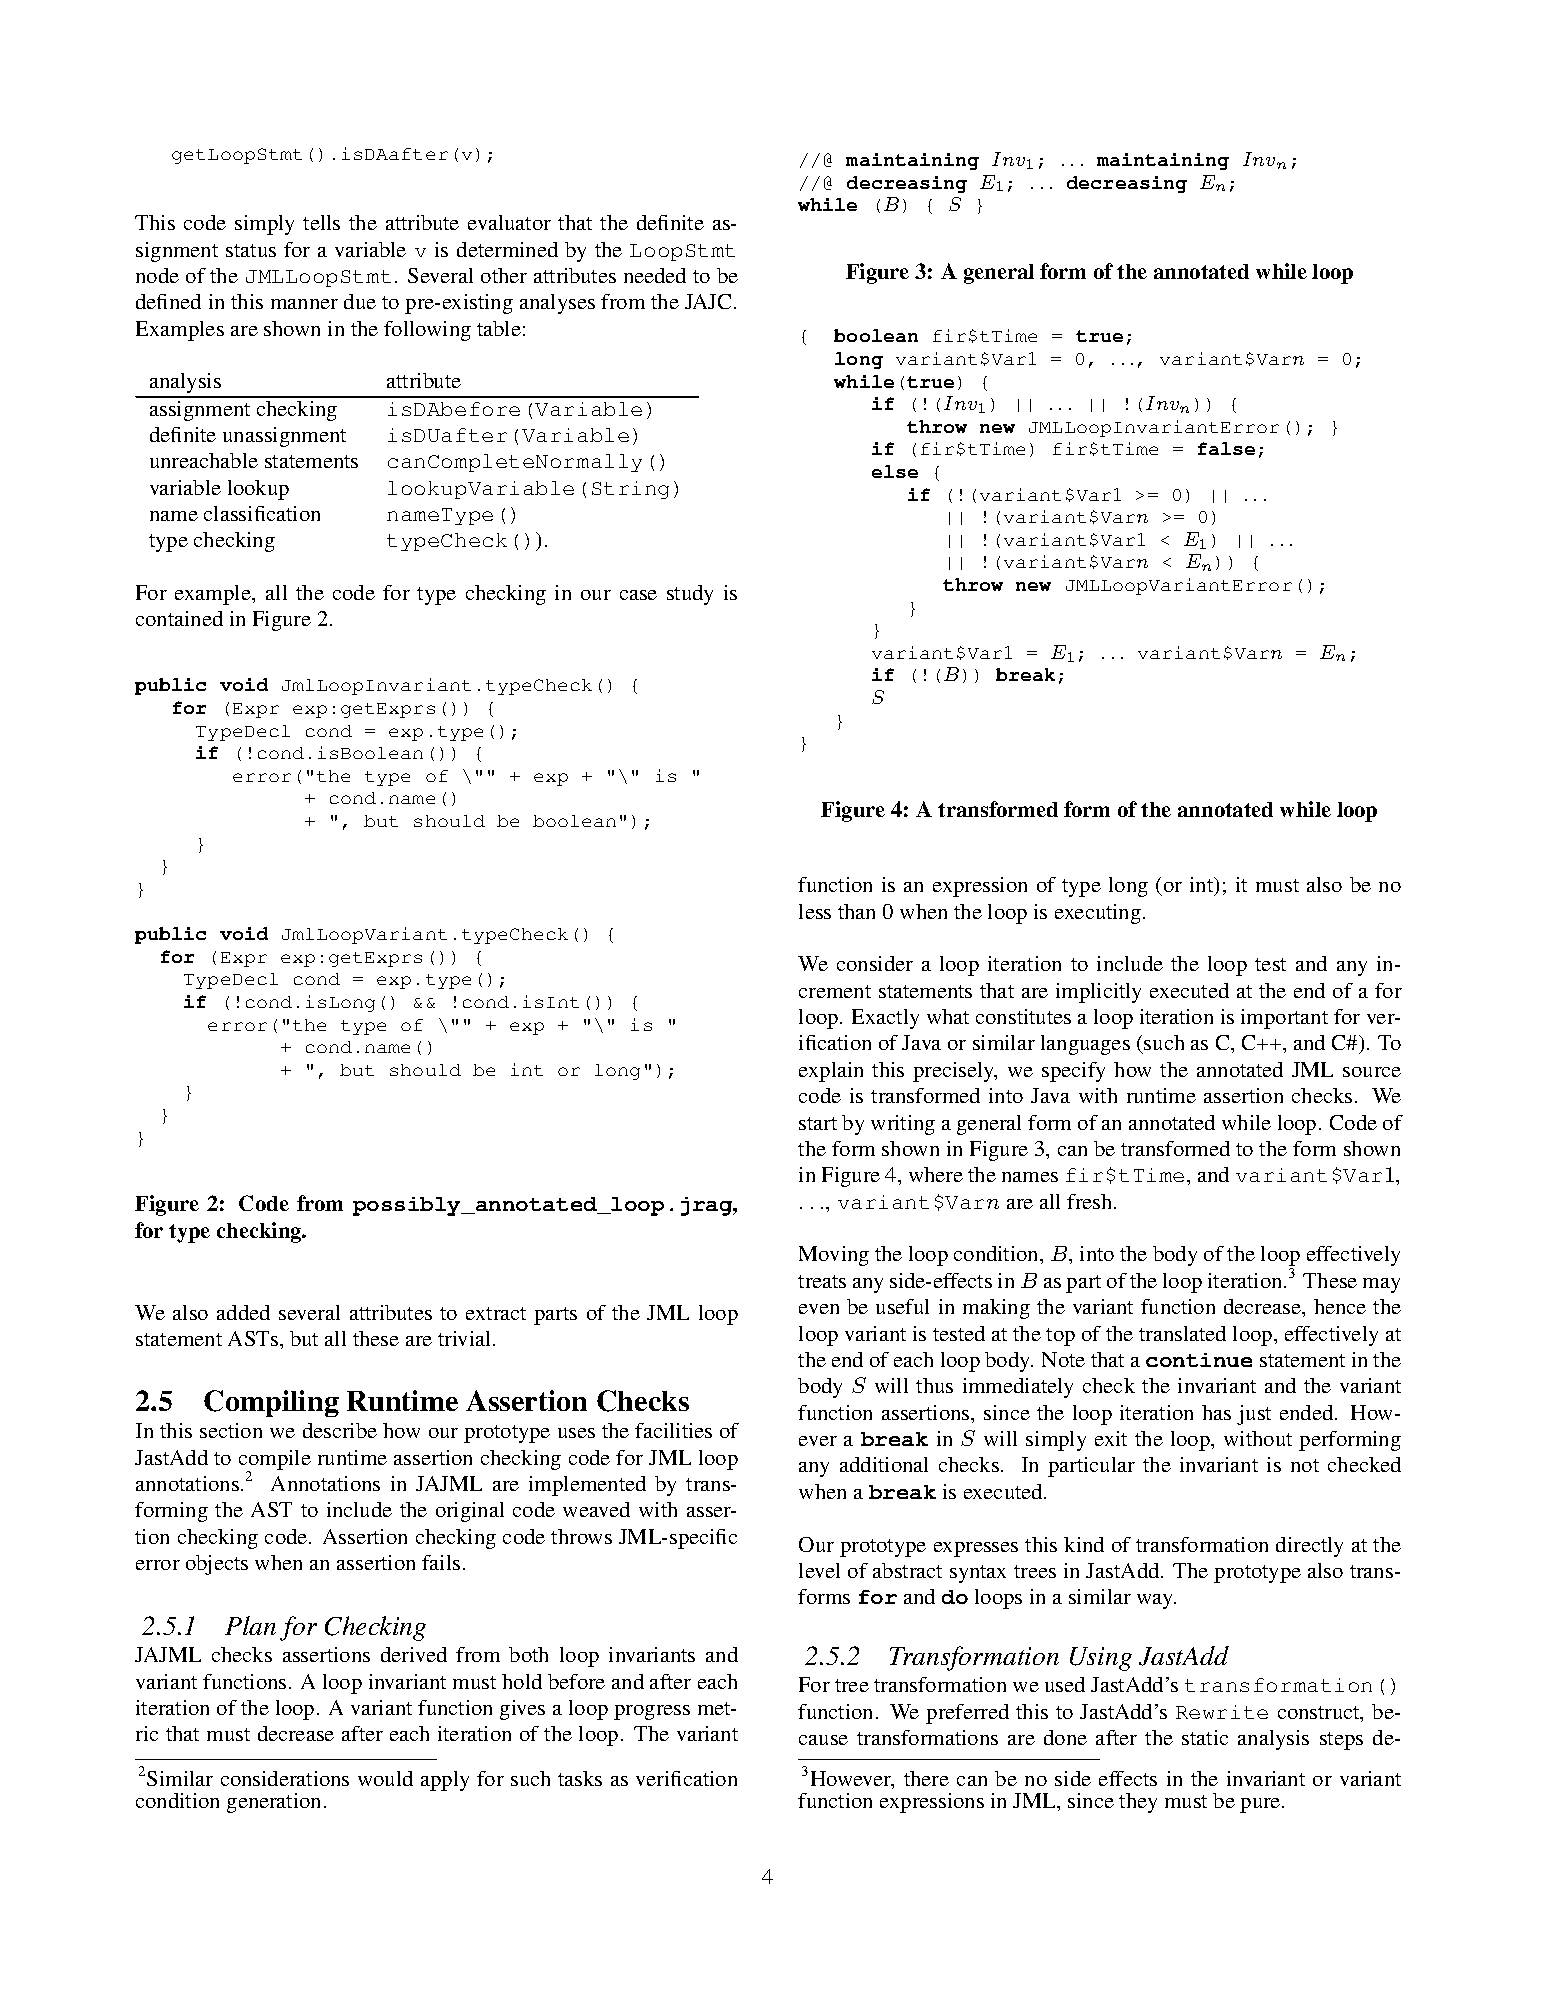  I want to click on executing, so click(1098, 914).
